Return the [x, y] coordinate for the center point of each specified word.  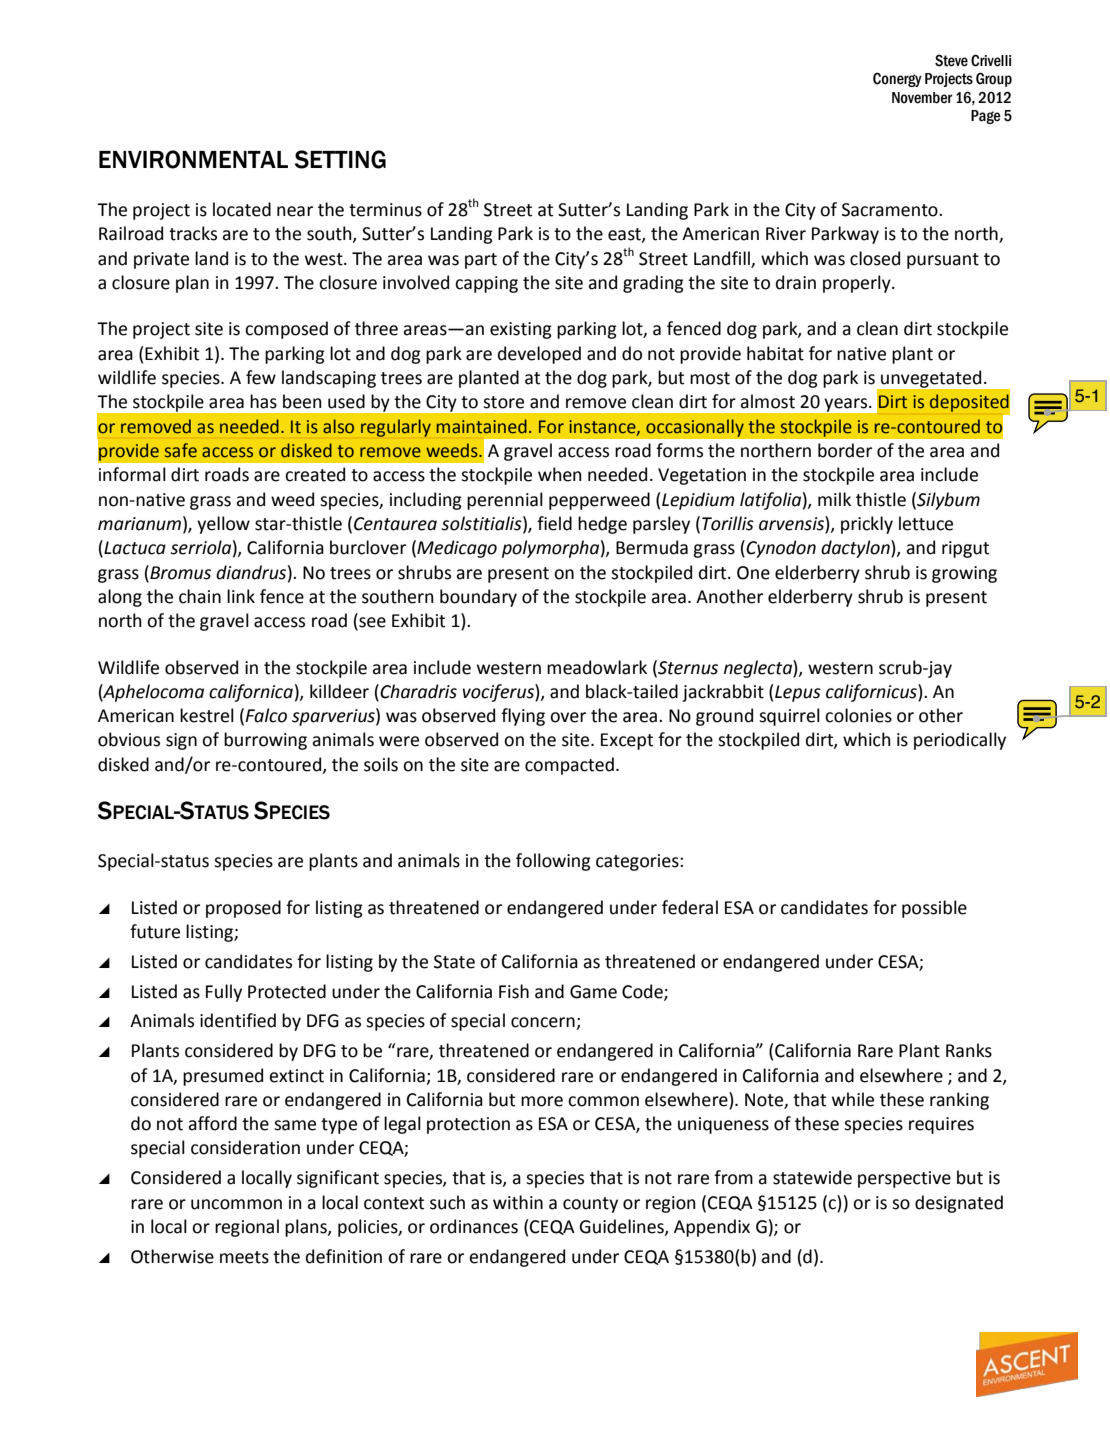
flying [523, 717]
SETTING [340, 159]
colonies [858, 715]
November [922, 98]
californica [251, 693]
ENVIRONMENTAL [193, 159]
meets [244, 1257]
